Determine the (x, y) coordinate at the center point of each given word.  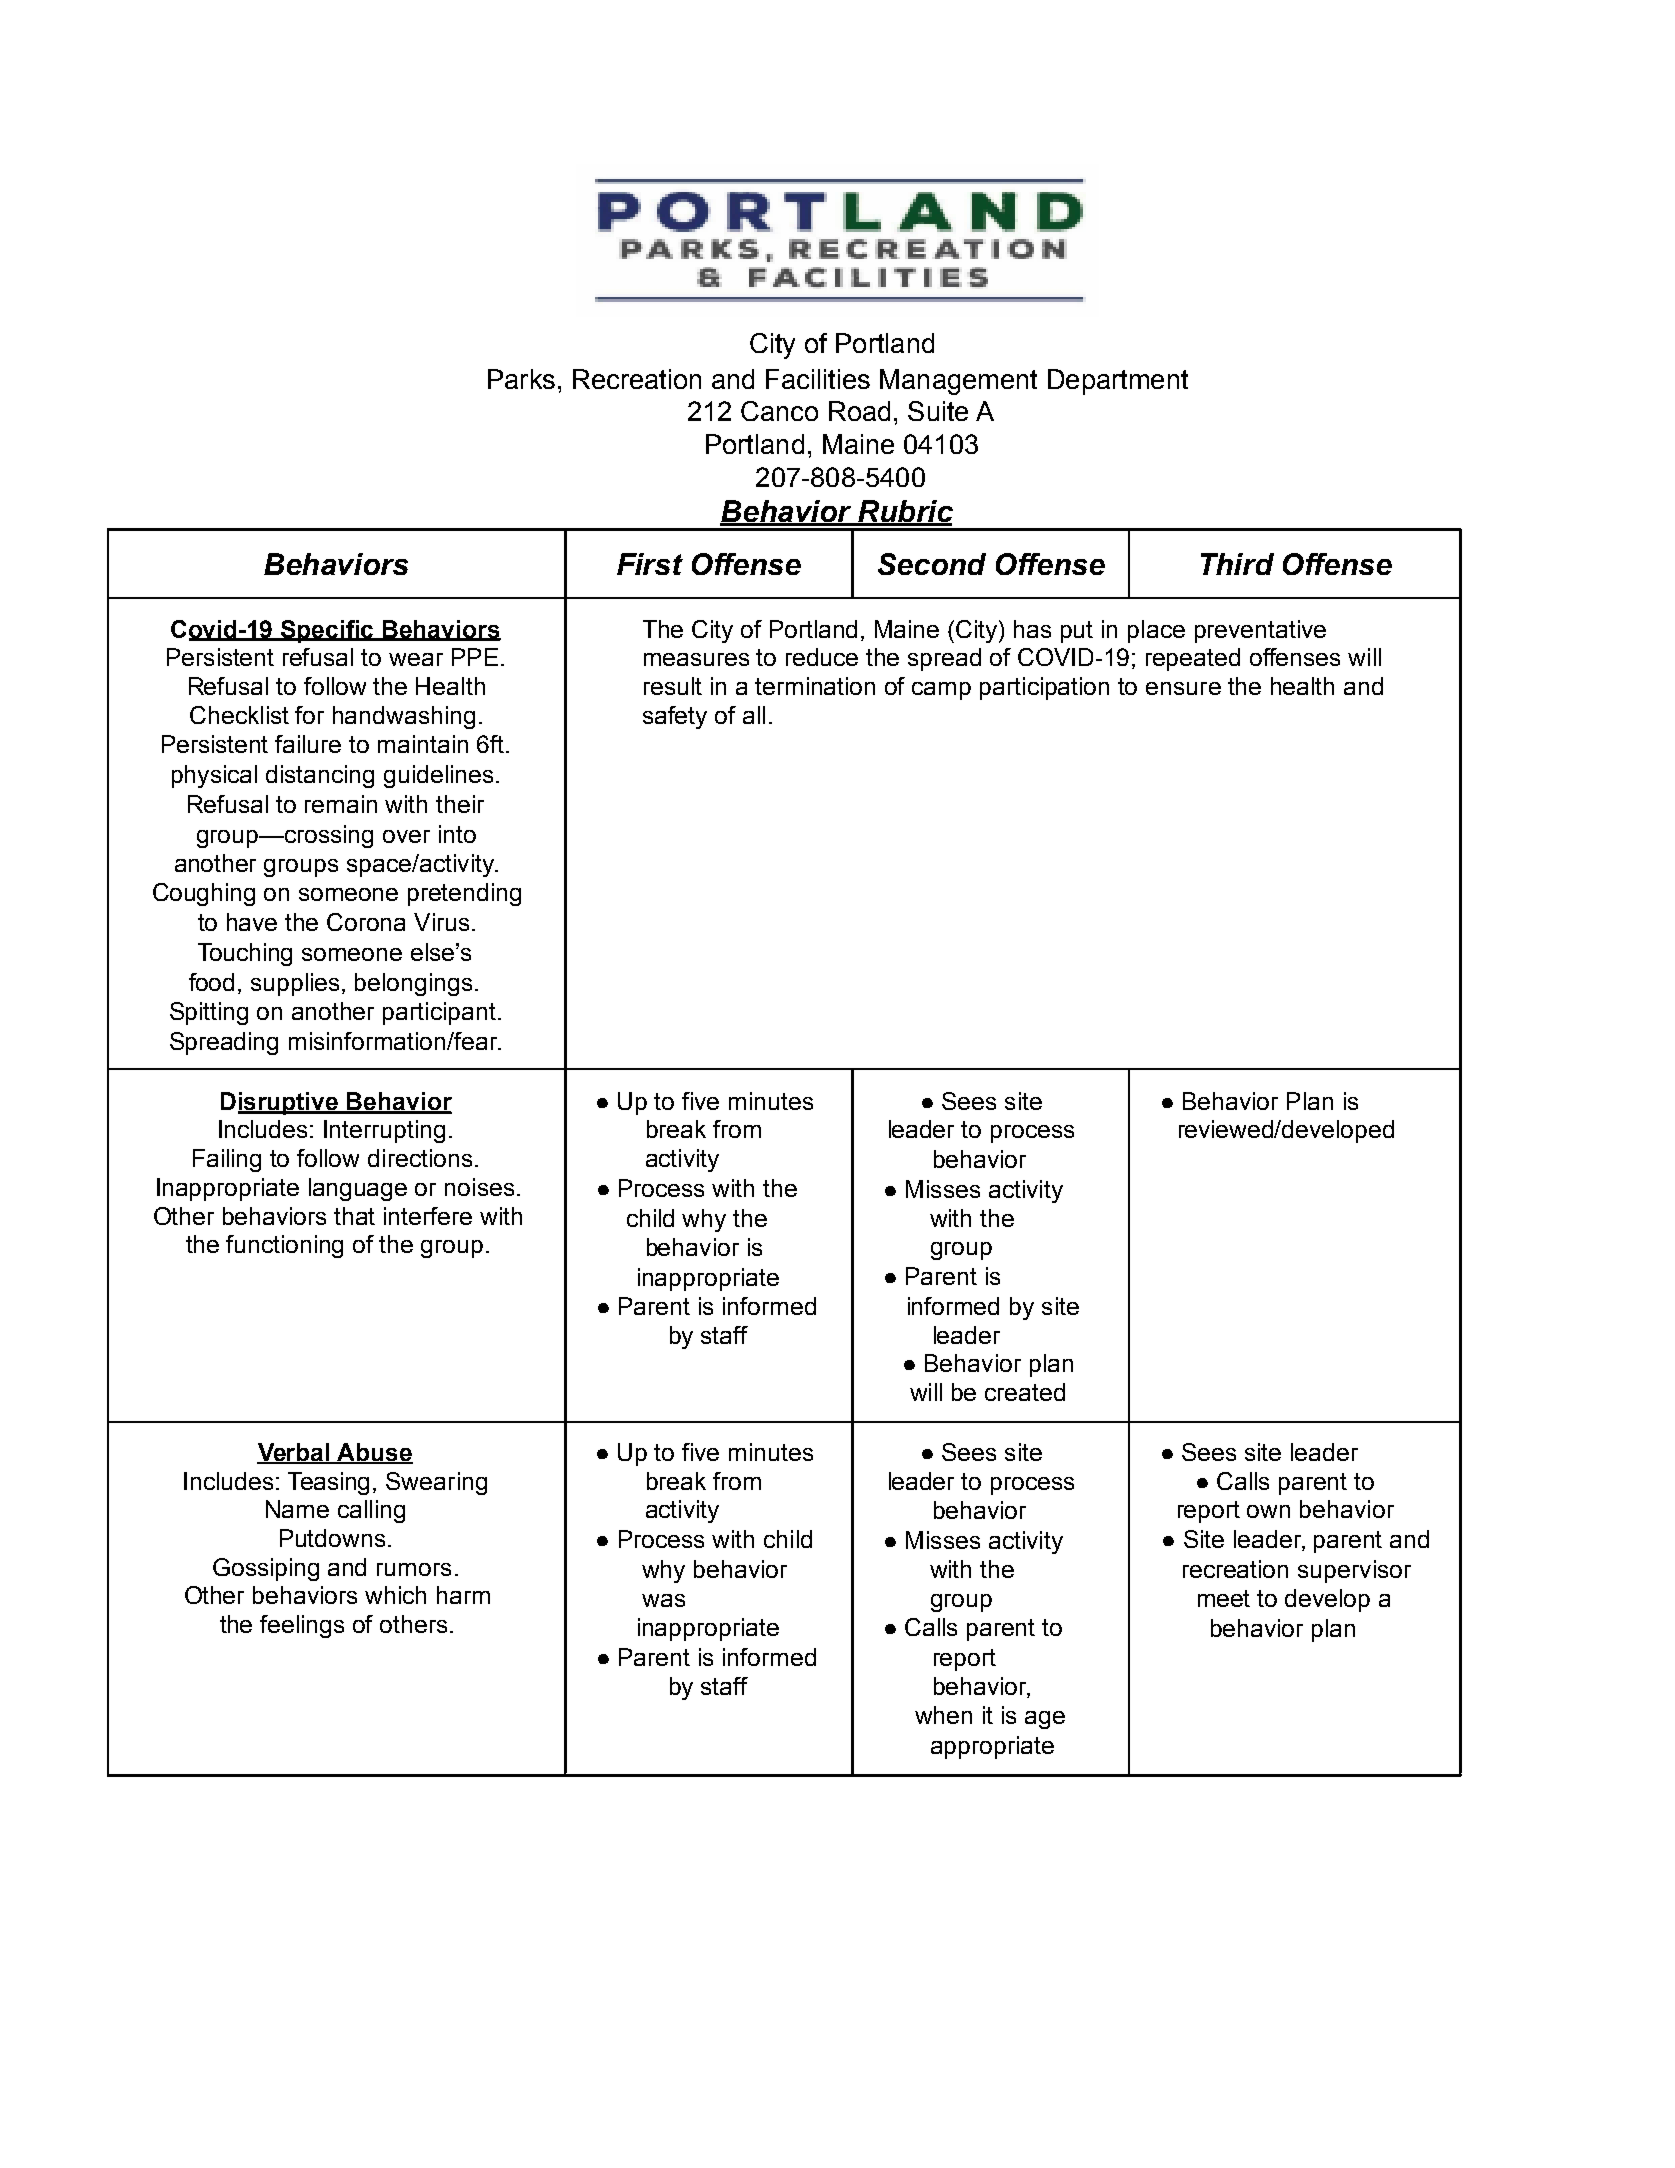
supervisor (1354, 1571)
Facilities (818, 379)
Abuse (374, 1453)
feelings (302, 1626)
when (943, 1715)
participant (439, 1013)
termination (815, 686)
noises (479, 1187)
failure (308, 744)
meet (1224, 1598)
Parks (521, 379)
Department (1118, 382)
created (1025, 1392)
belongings (413, 984)
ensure (1183, 688)
